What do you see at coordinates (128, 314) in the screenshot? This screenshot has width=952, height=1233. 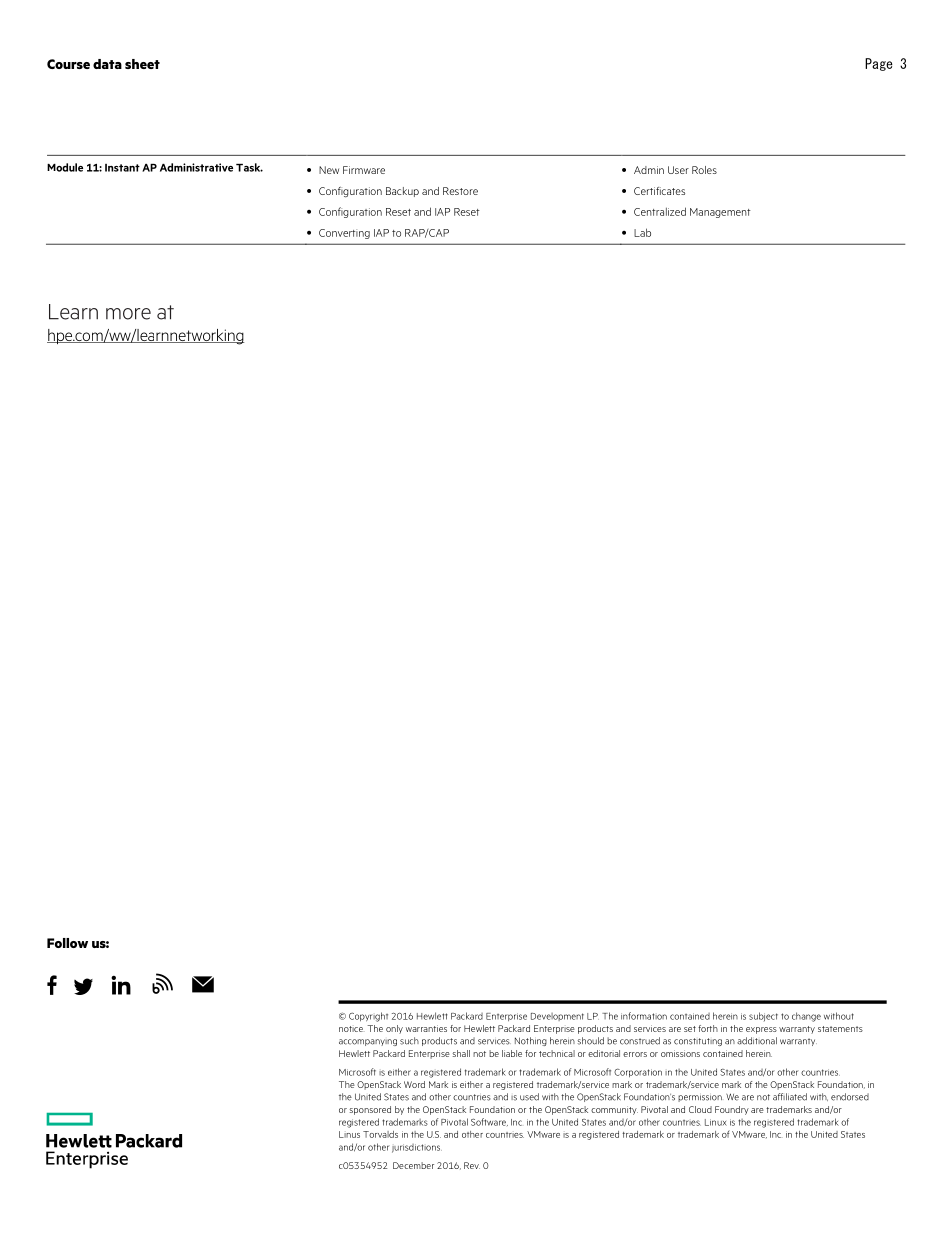 I see `more` at bounding box center [128, 314].
